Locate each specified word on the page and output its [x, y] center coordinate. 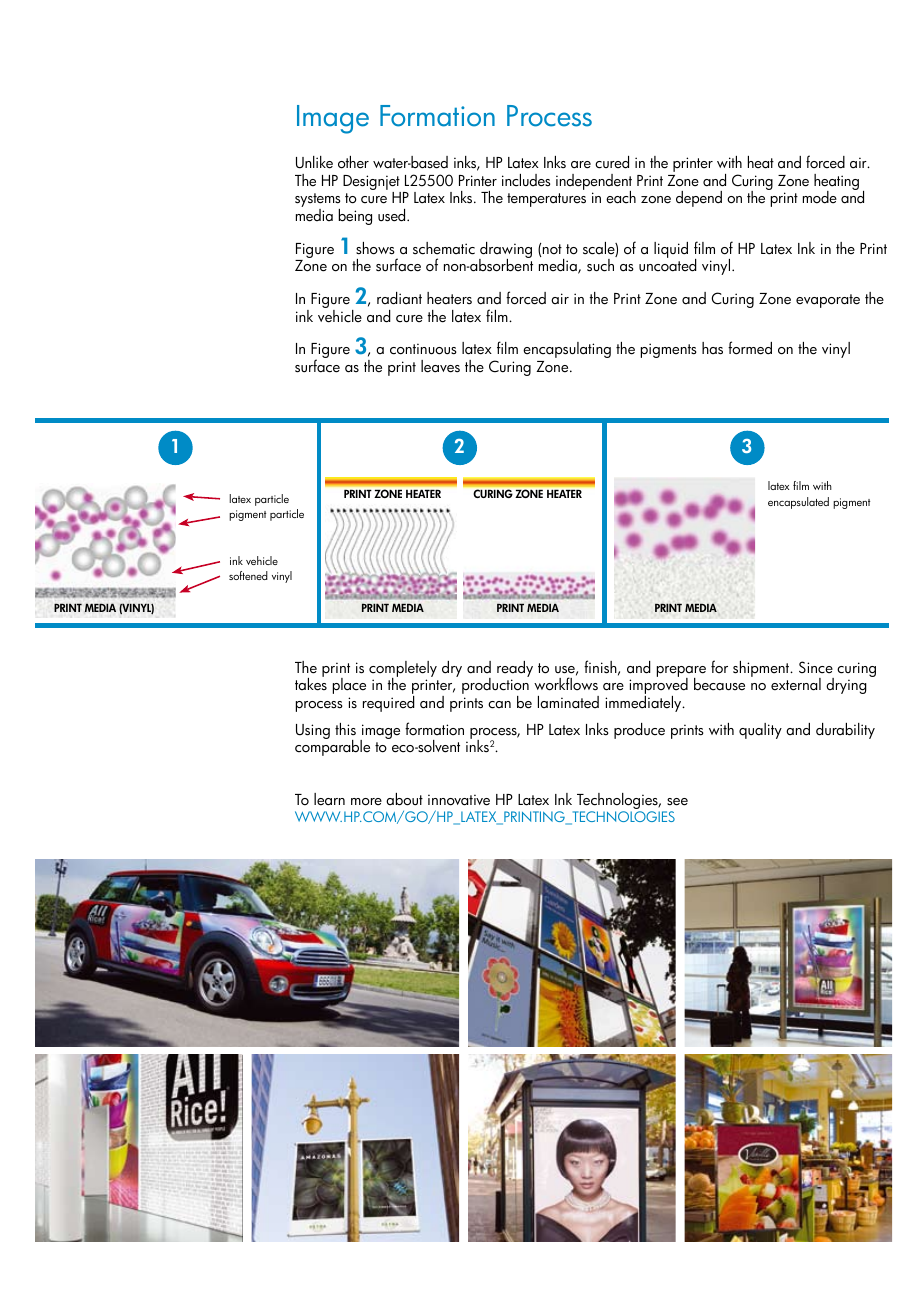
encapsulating [567, 350]
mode [820, 197]
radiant [399, 298]
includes [526, 180]
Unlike [314, 162]
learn [329, 799]
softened [248, 575]
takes [311, 683]
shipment [762, 669]
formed [750, 348]
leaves [440, 366]
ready [515, 669]
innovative [459, 800]
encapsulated [798, 503]
